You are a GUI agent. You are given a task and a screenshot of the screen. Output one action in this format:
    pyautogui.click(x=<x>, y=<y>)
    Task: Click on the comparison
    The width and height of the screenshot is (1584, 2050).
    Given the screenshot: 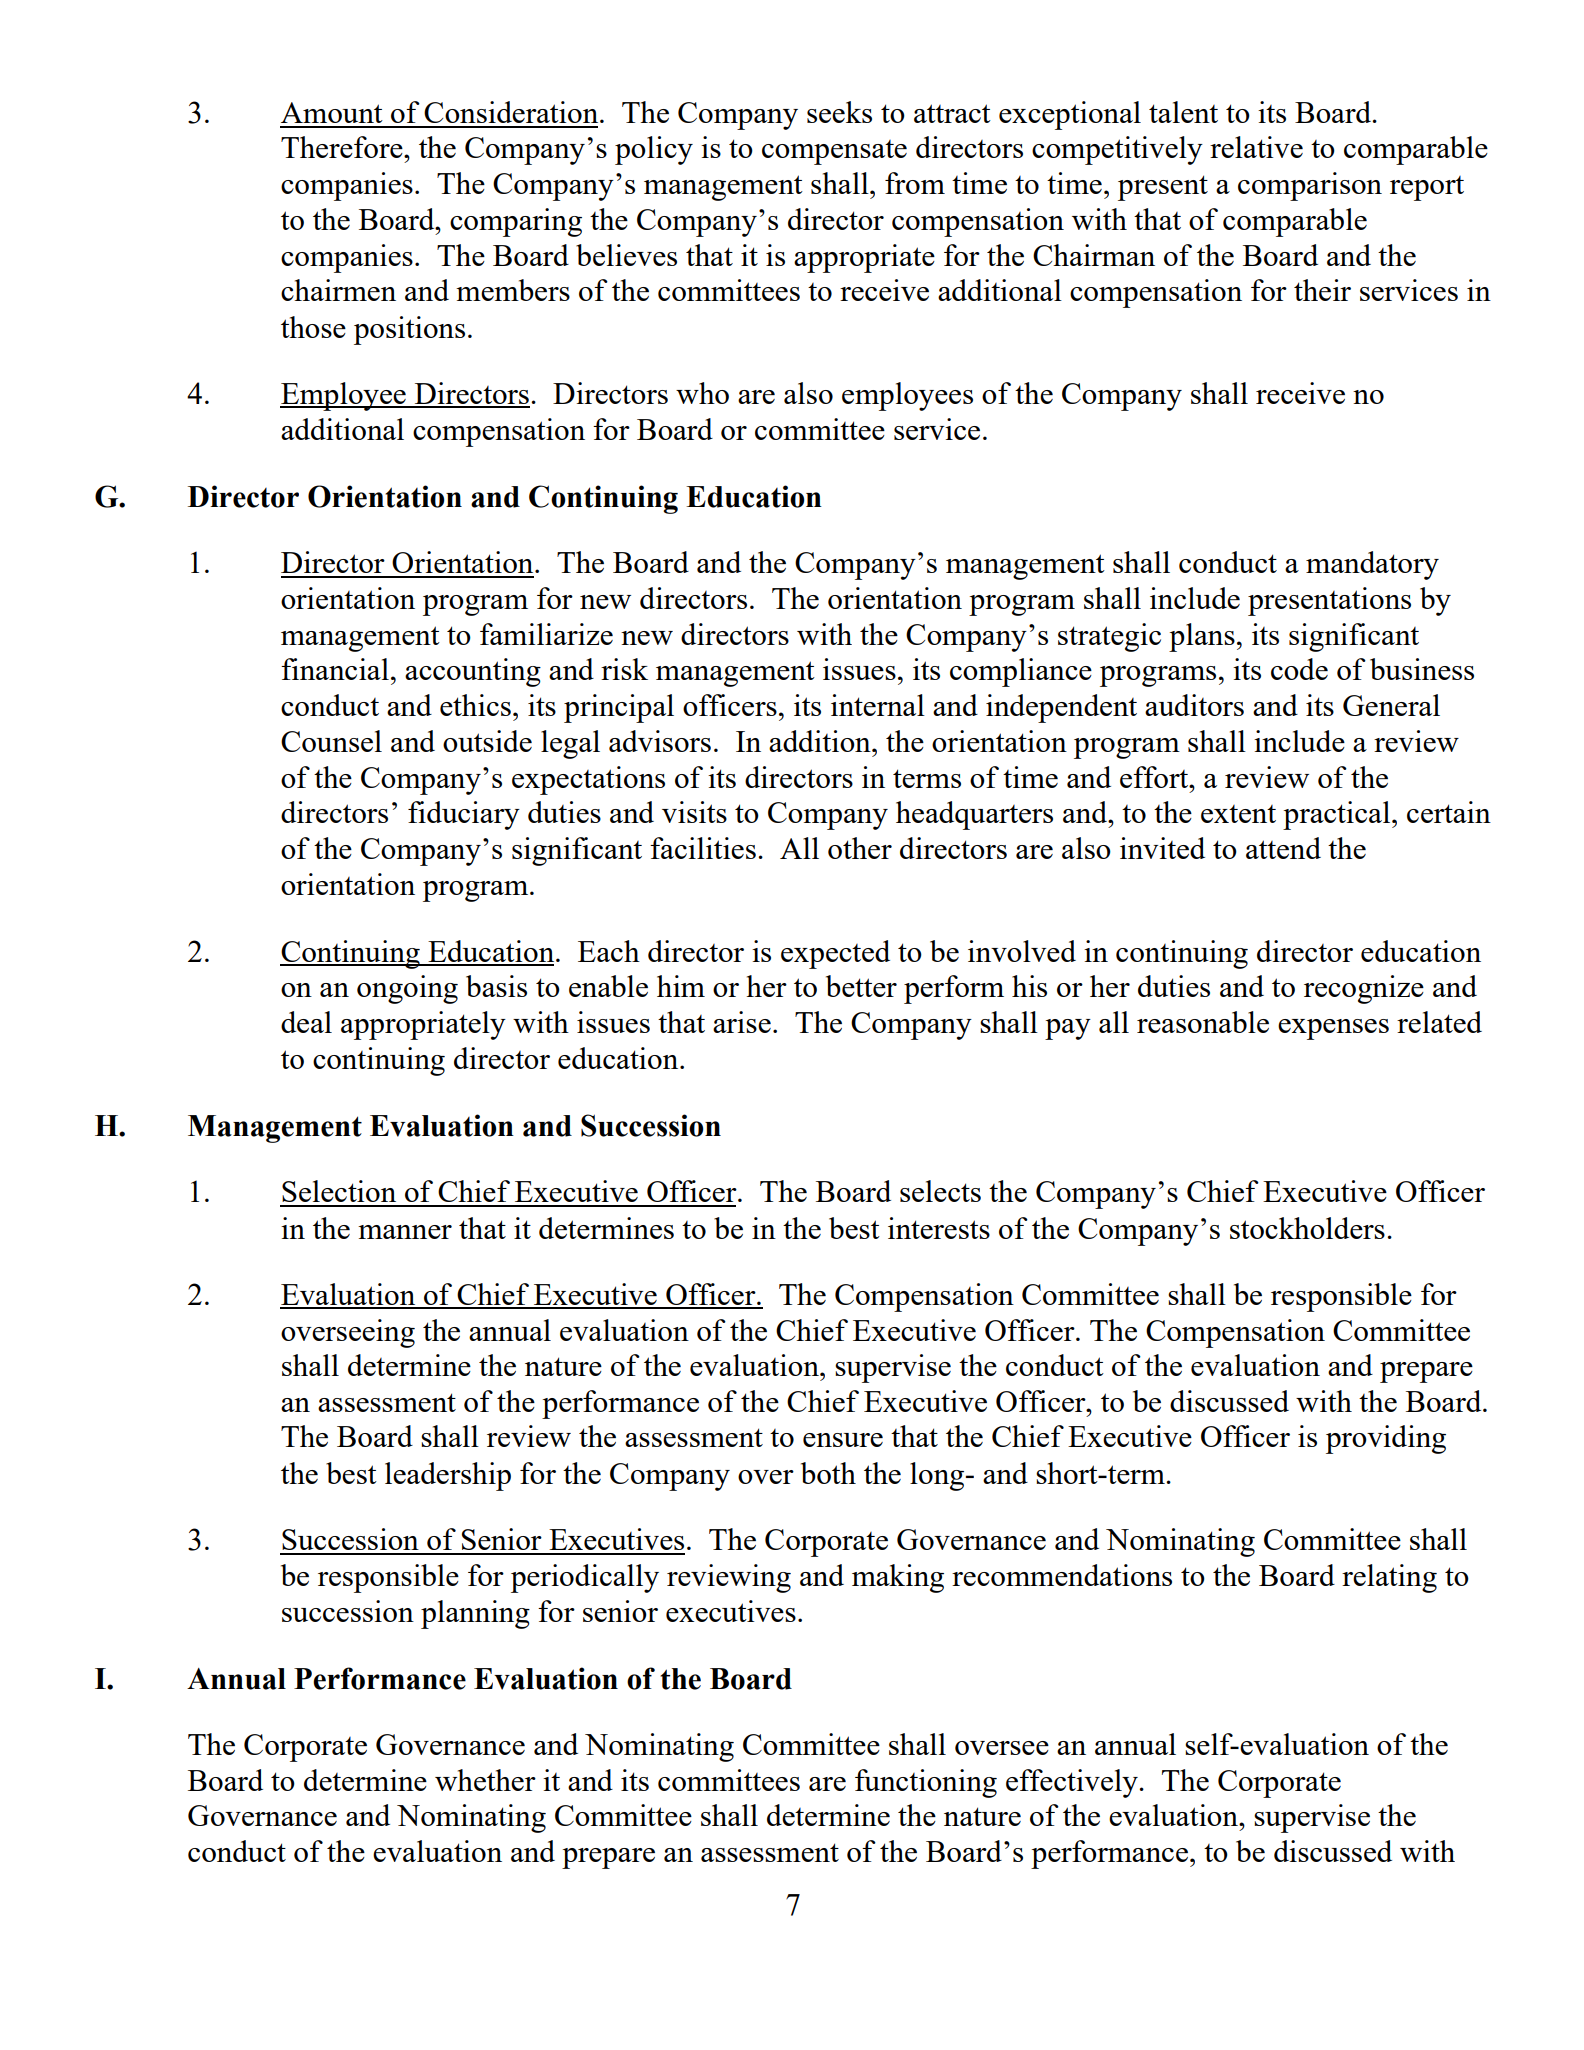 What is the action you would take?
    pyautogui.click(x=1310, y=186)
